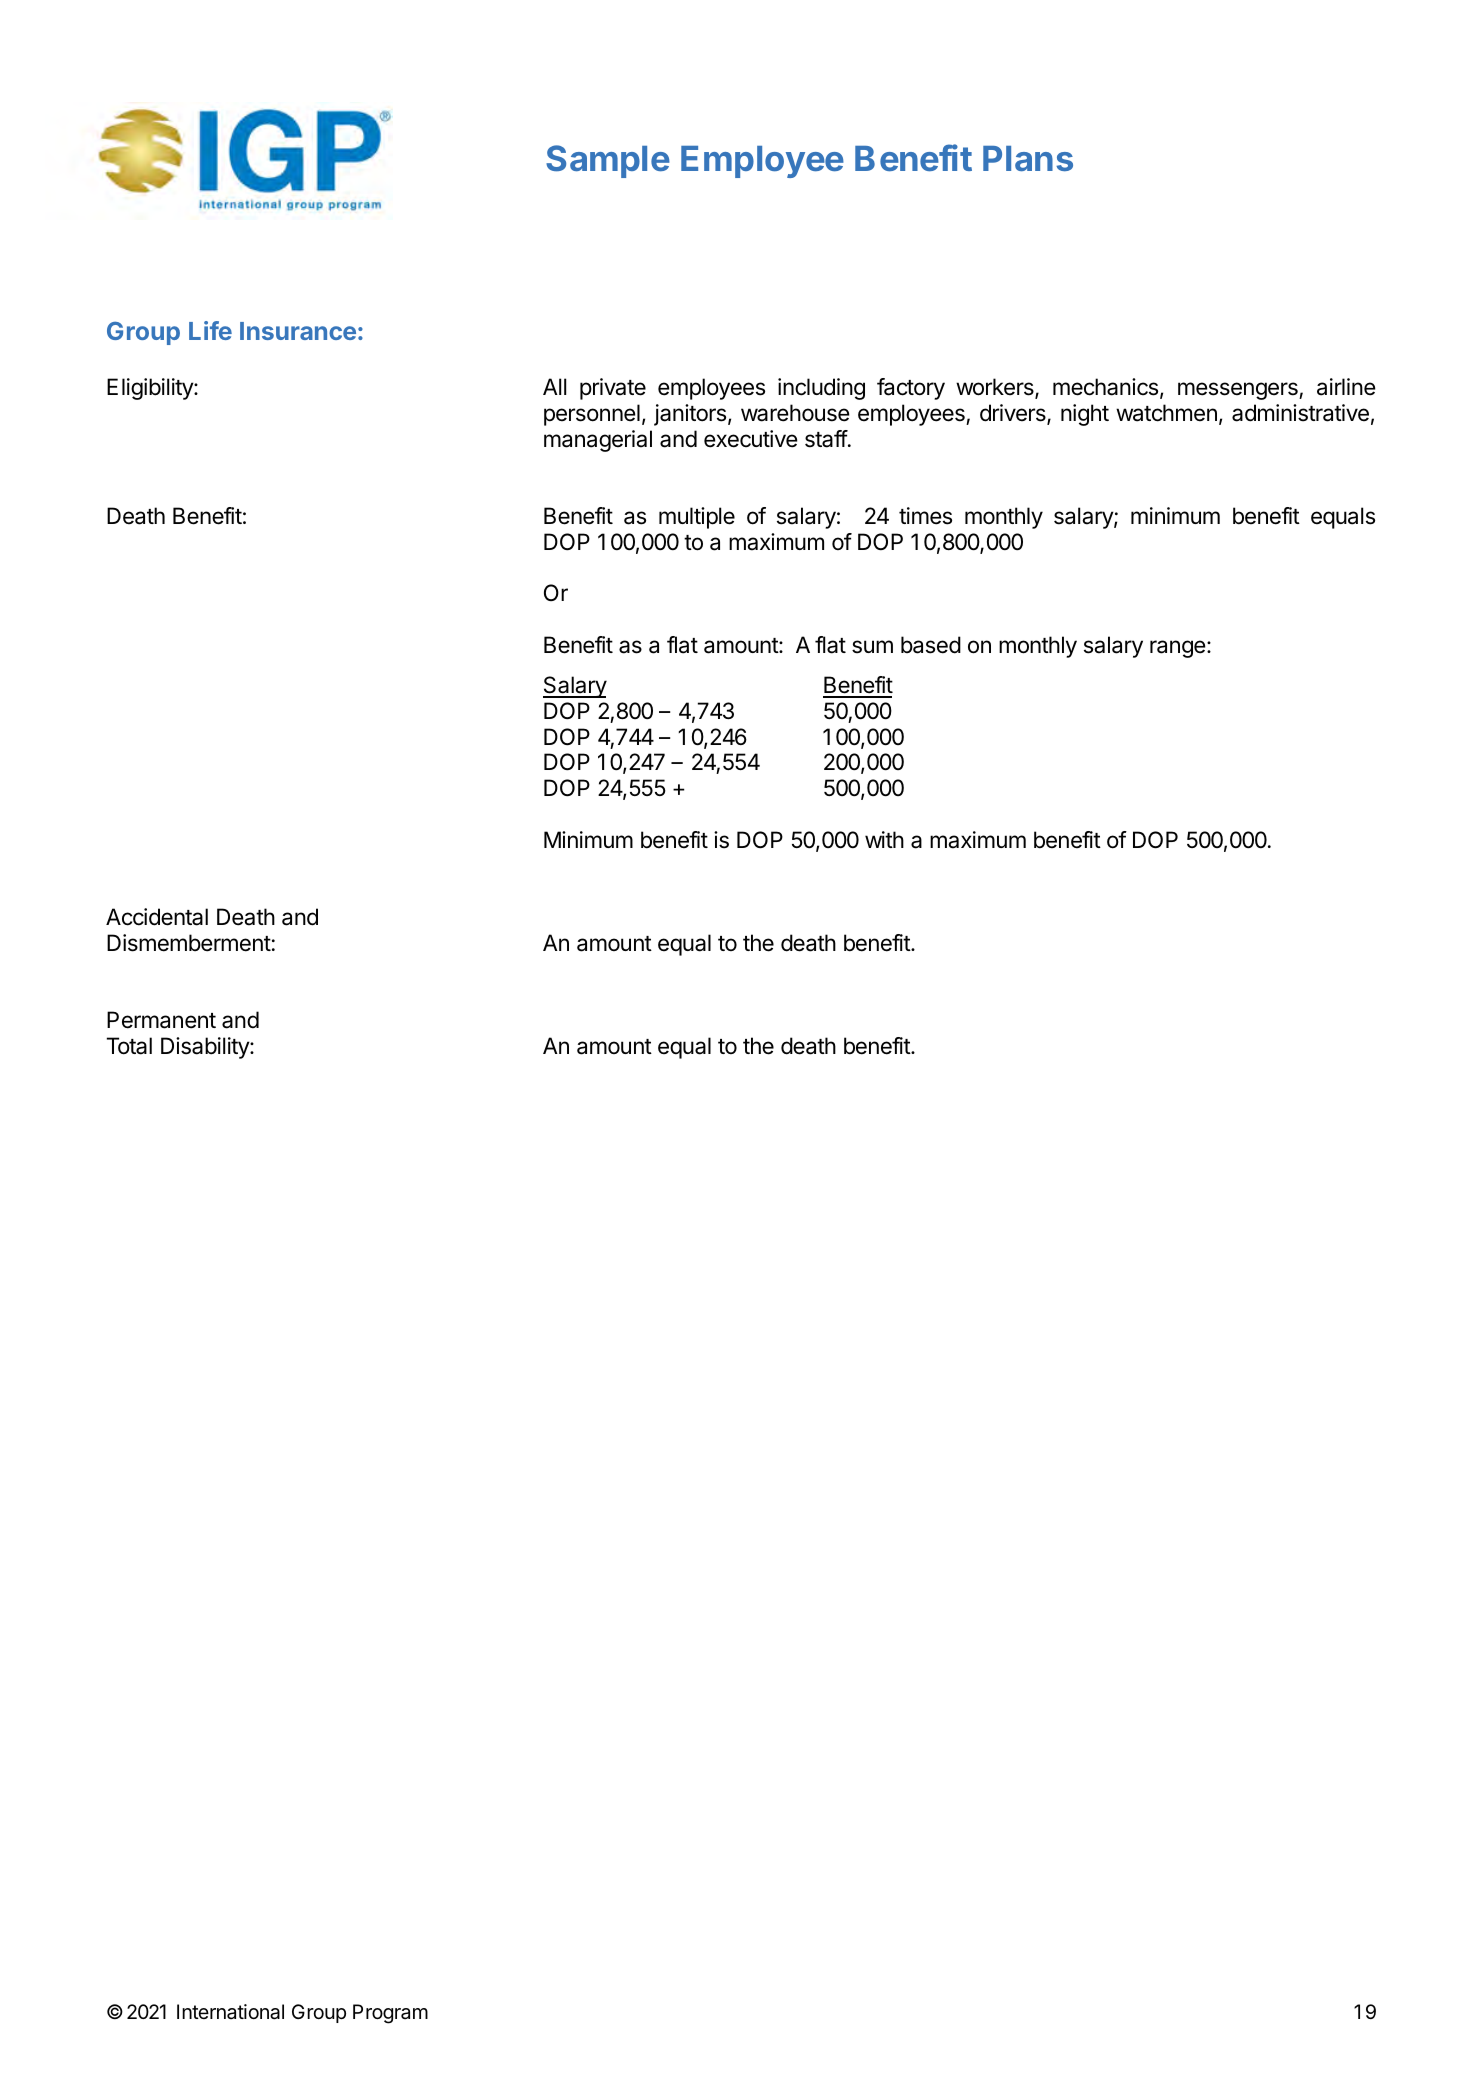 Image resolution: width=1482 pixels, height=2094 pixels. I want to click on Permanent, so click(161, 1020).
